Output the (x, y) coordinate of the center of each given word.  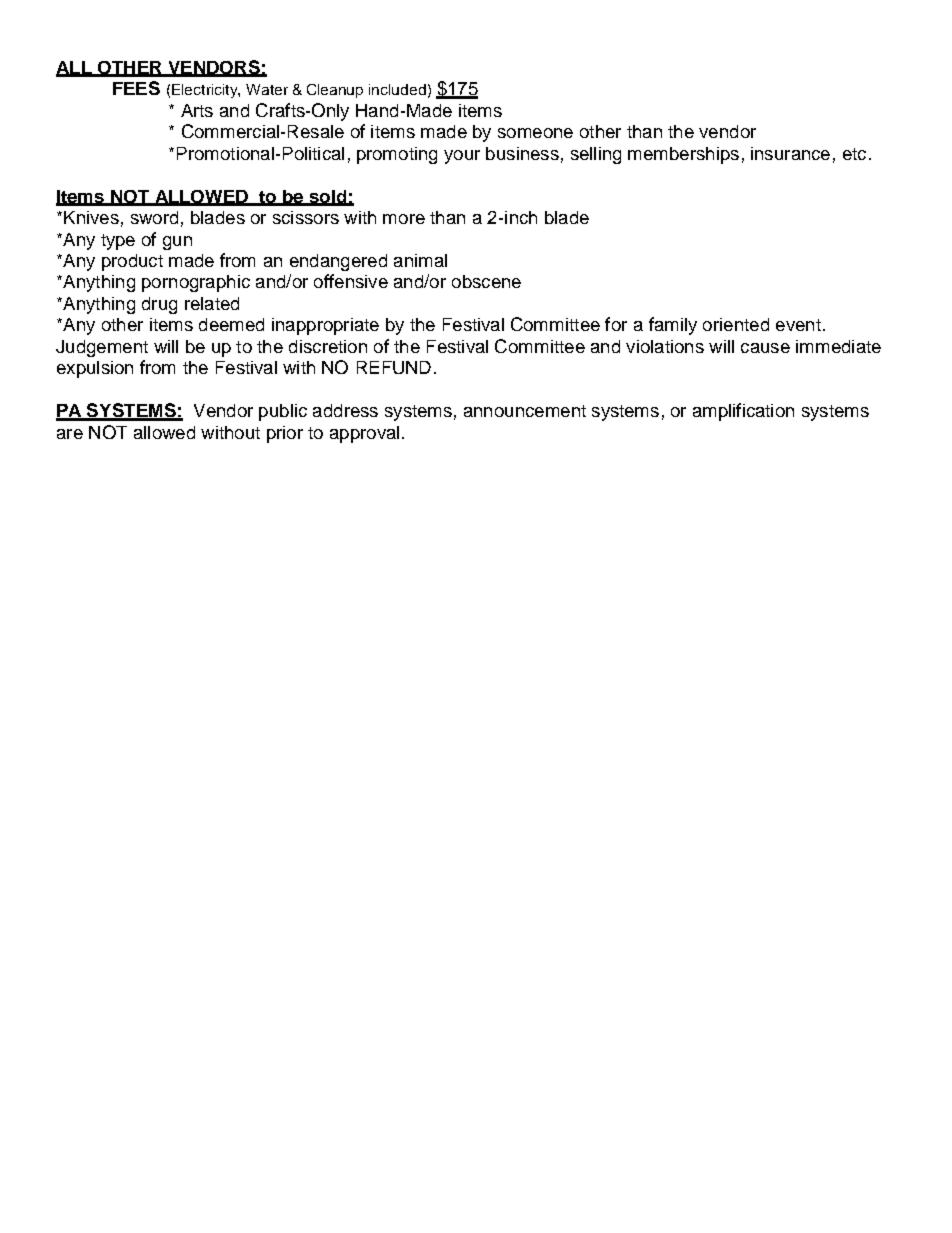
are (70, 434)
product (132, 262)
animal (420, 260)
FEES (136, 88)
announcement (525, 411)
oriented (736, 324)
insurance (790, 153)
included (397, 89)
